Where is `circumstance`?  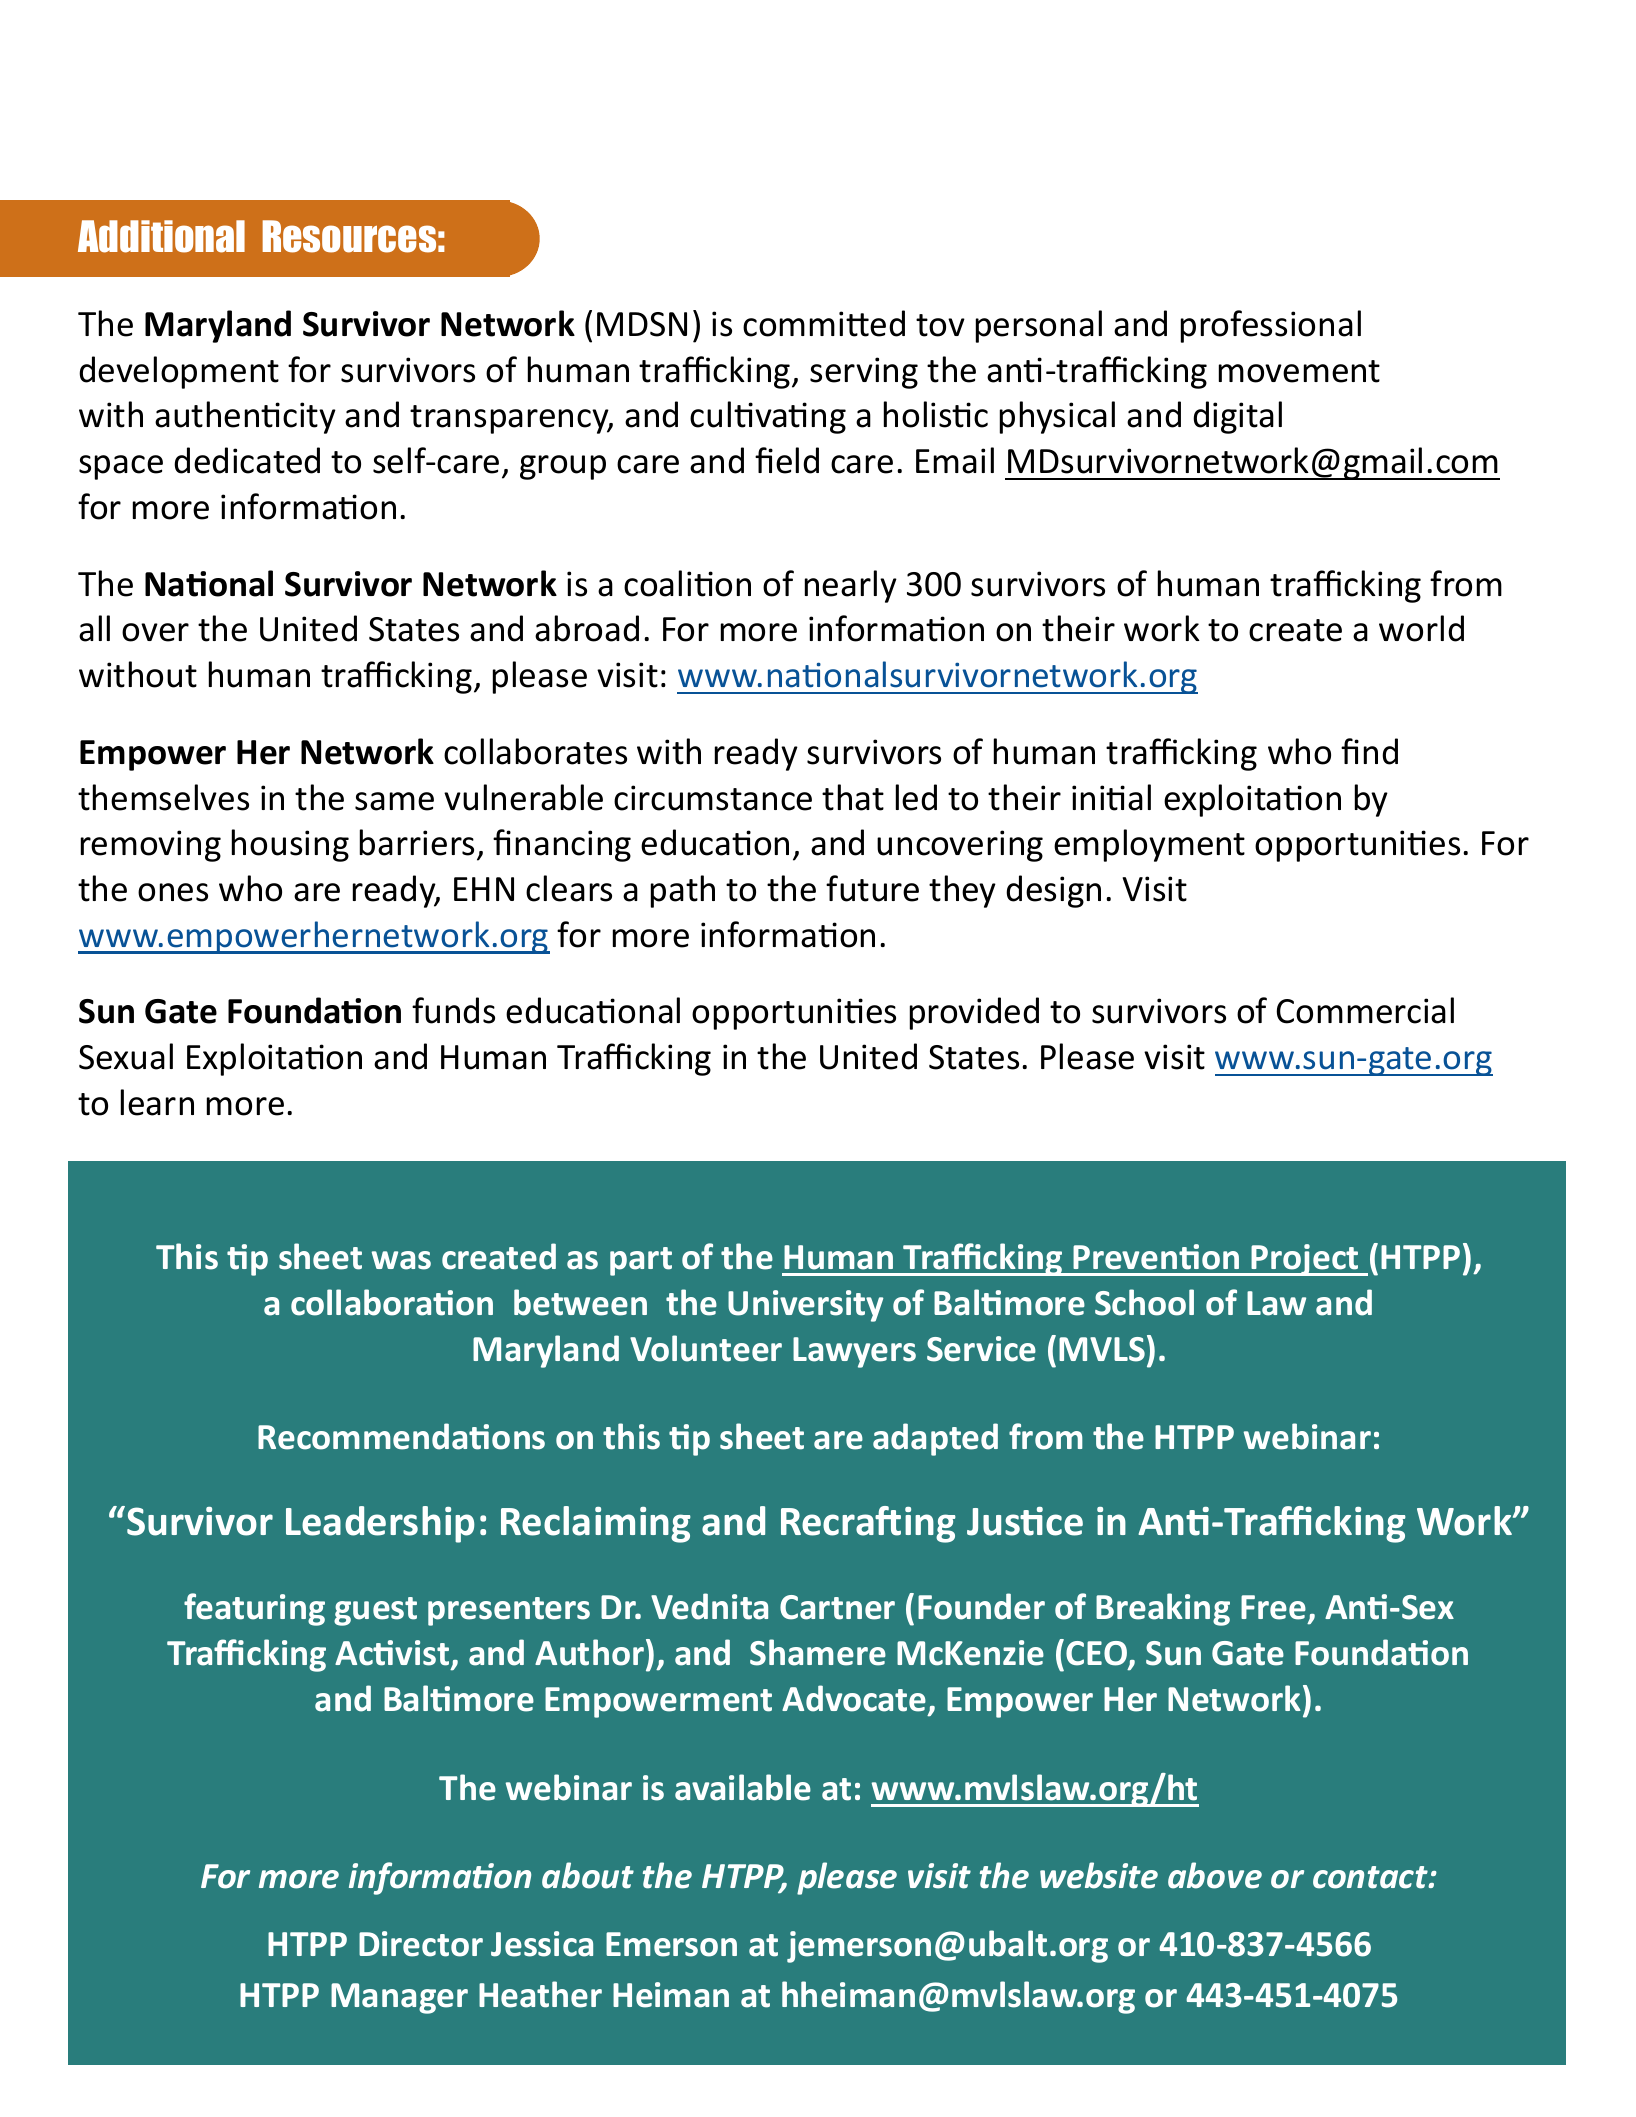 circumstance is located at coordinates (713, 798).
